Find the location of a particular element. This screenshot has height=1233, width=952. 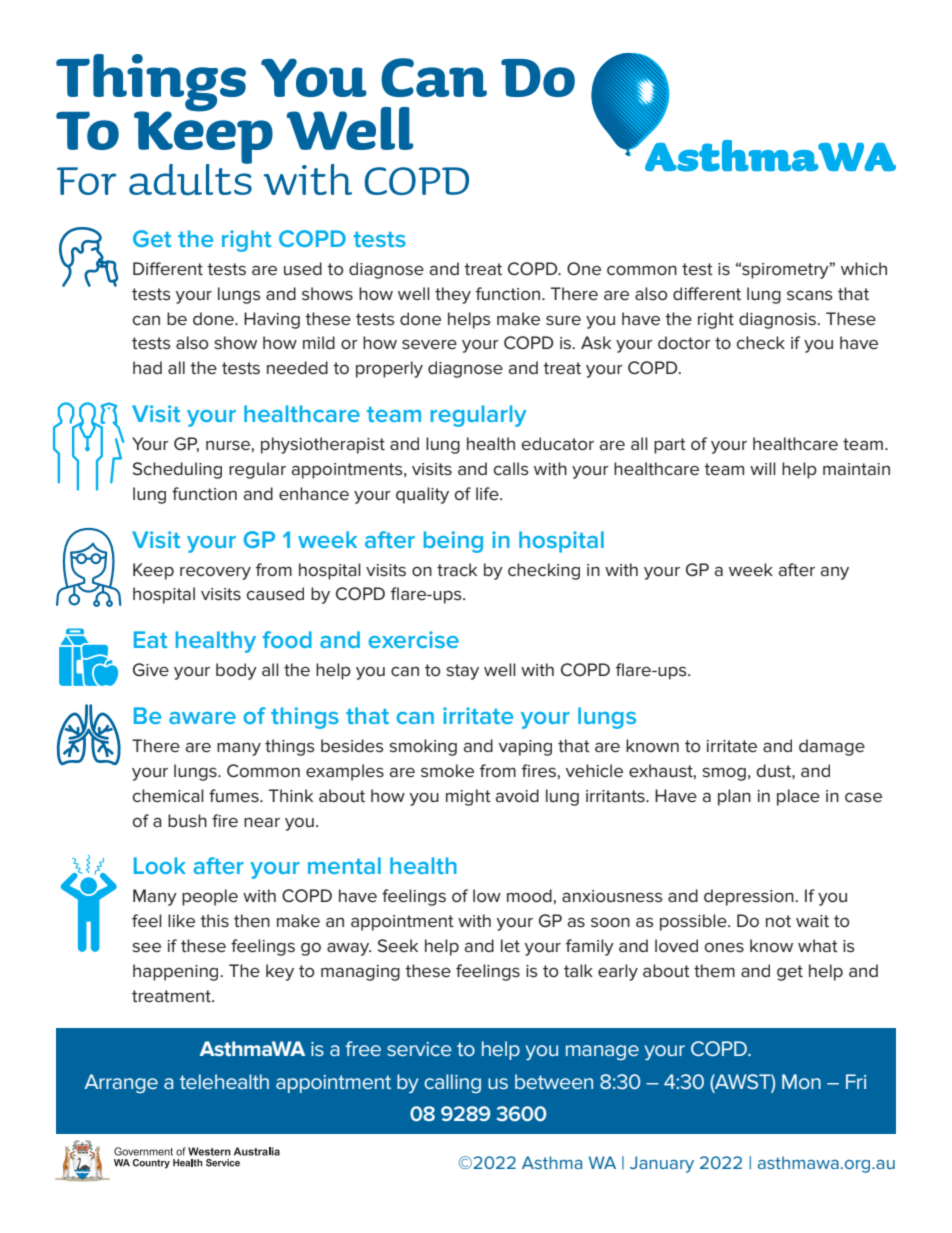

Scheduling is located at coordinates (177, 470).
